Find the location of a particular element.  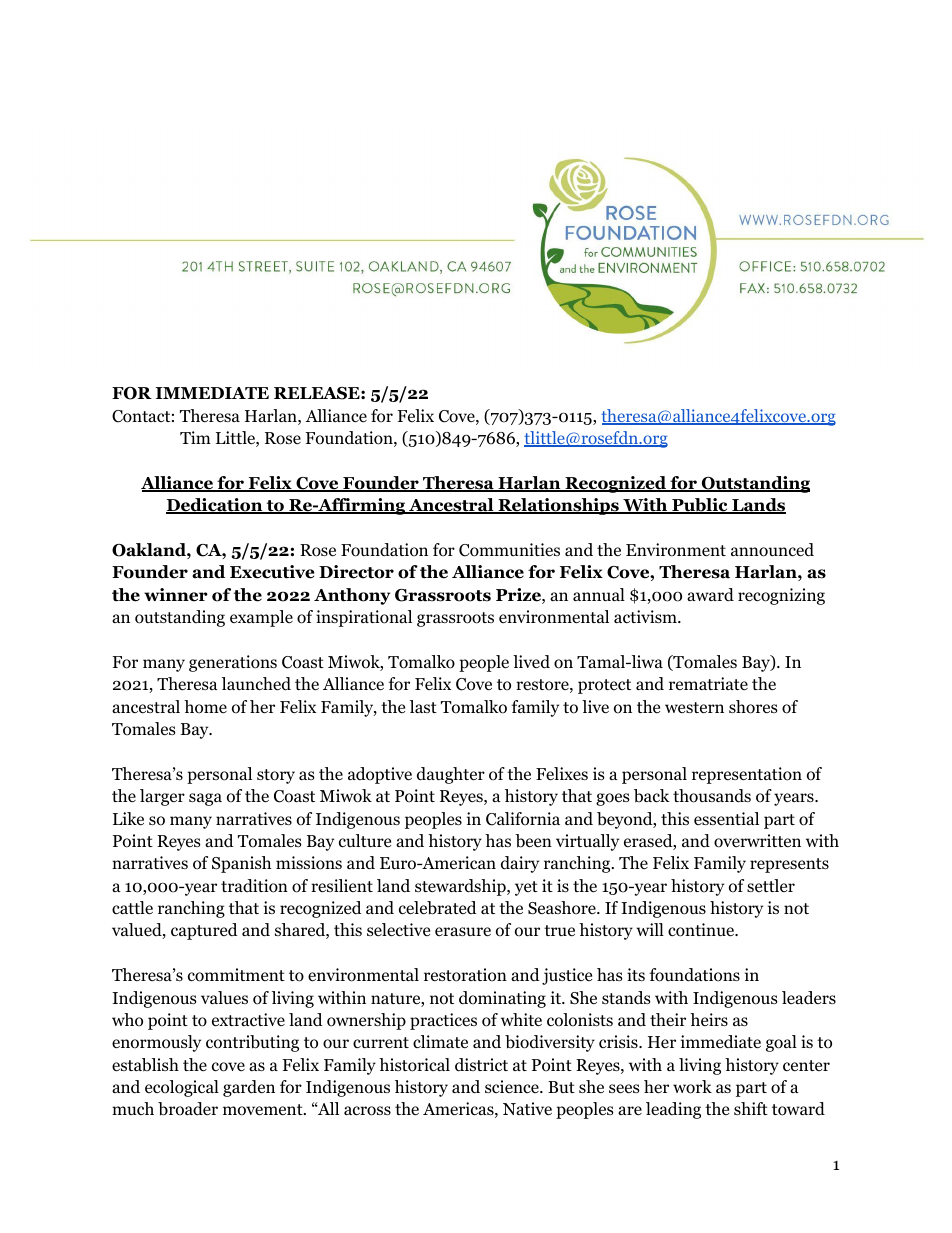

award is located at coordinates (710, 595).
